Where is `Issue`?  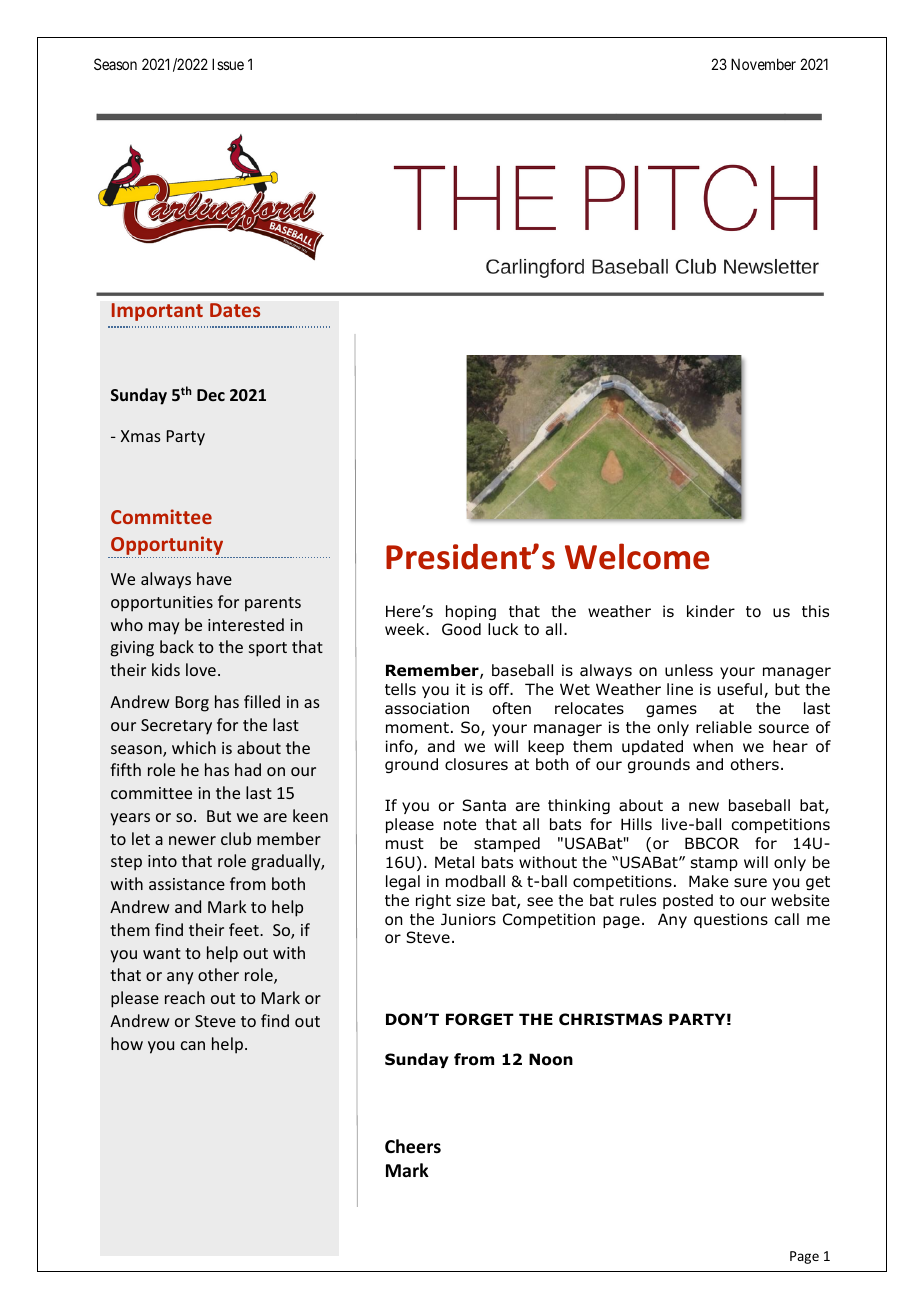
Issue is located at coordinates (228, 64).
